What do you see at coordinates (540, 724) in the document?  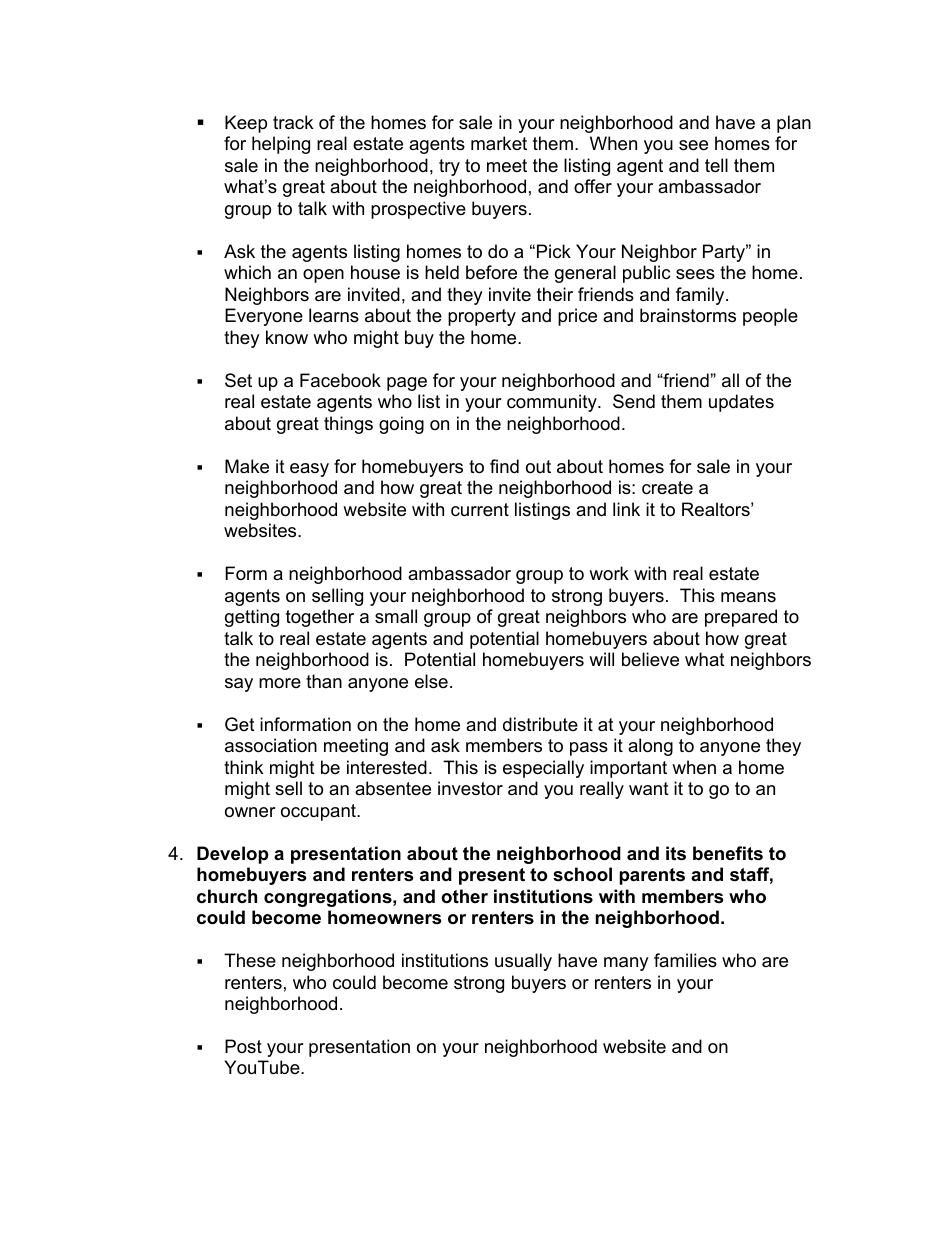 I see `distribute` at bounding box center [540, 724].
